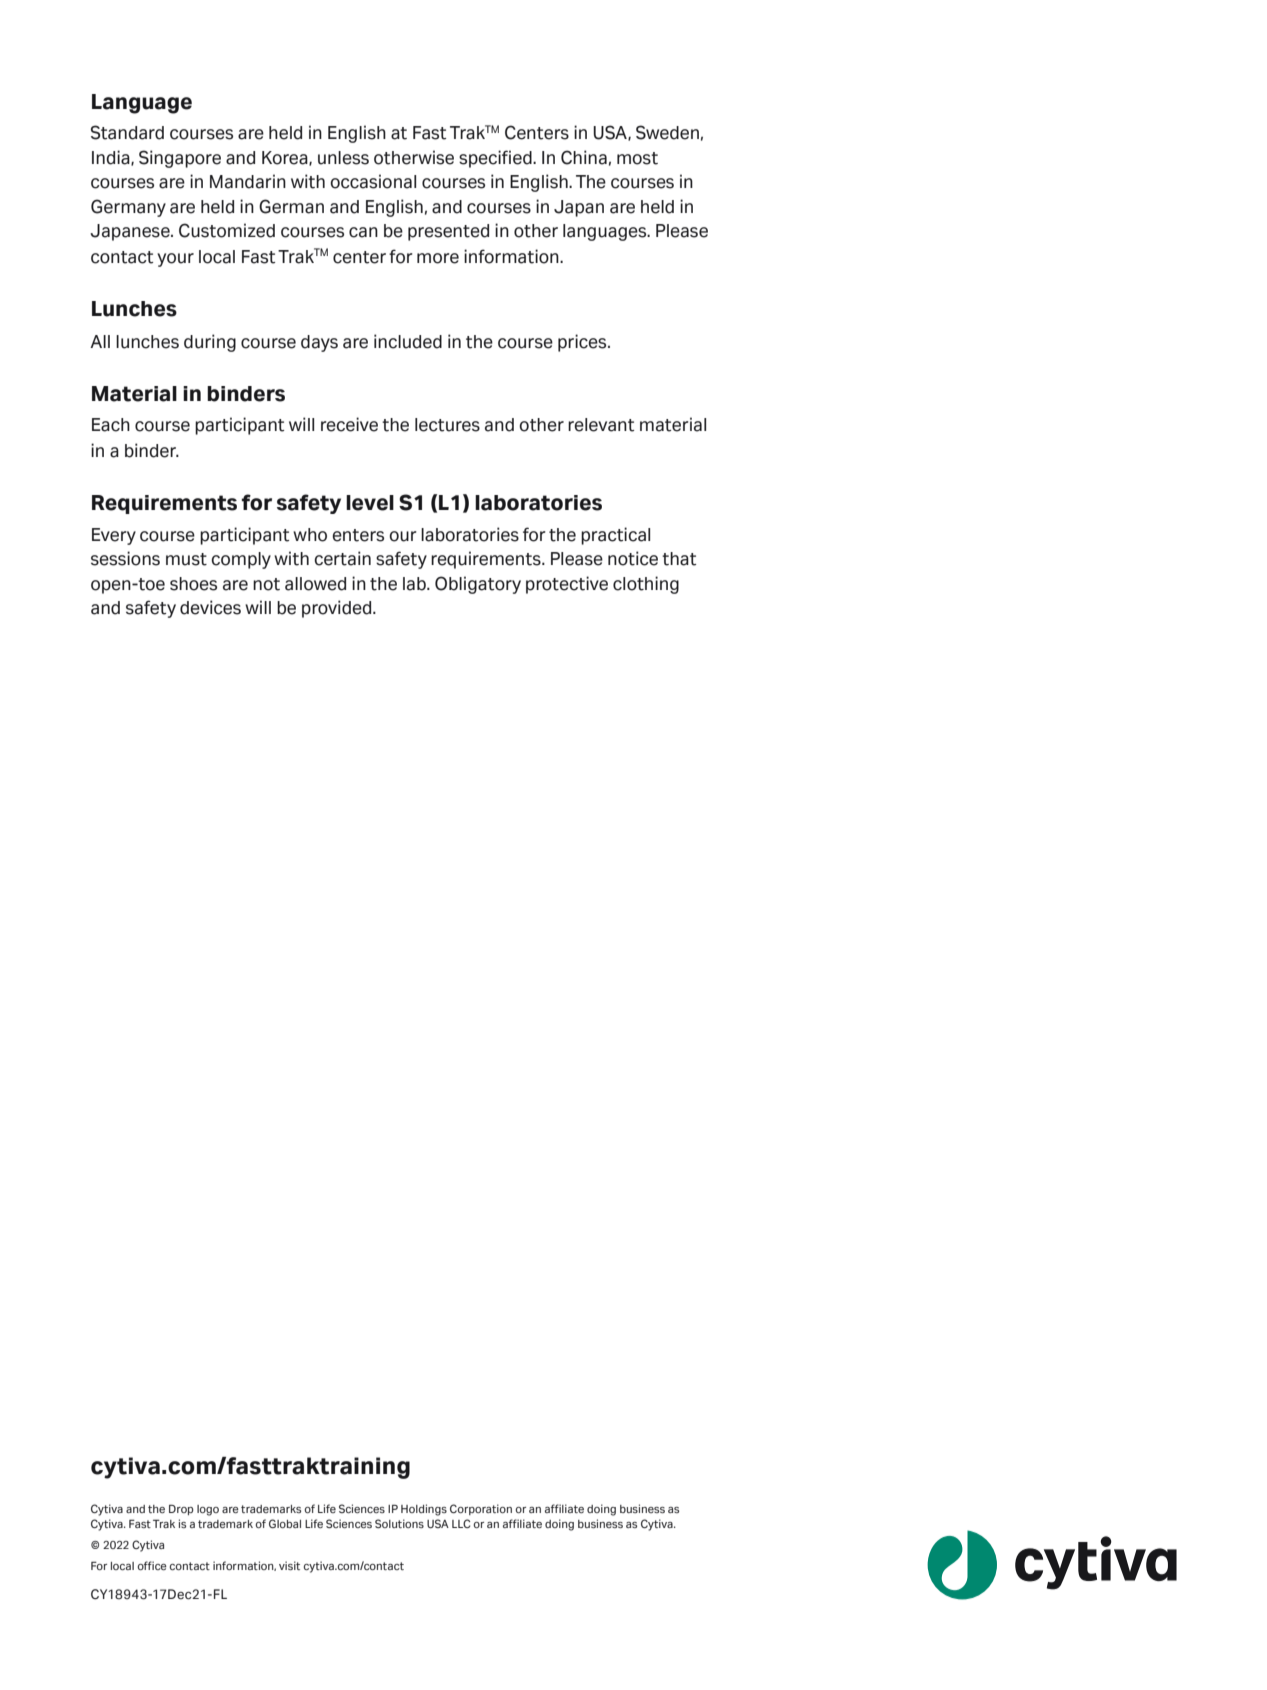  I want to click on occasional, so click(373, 181).
